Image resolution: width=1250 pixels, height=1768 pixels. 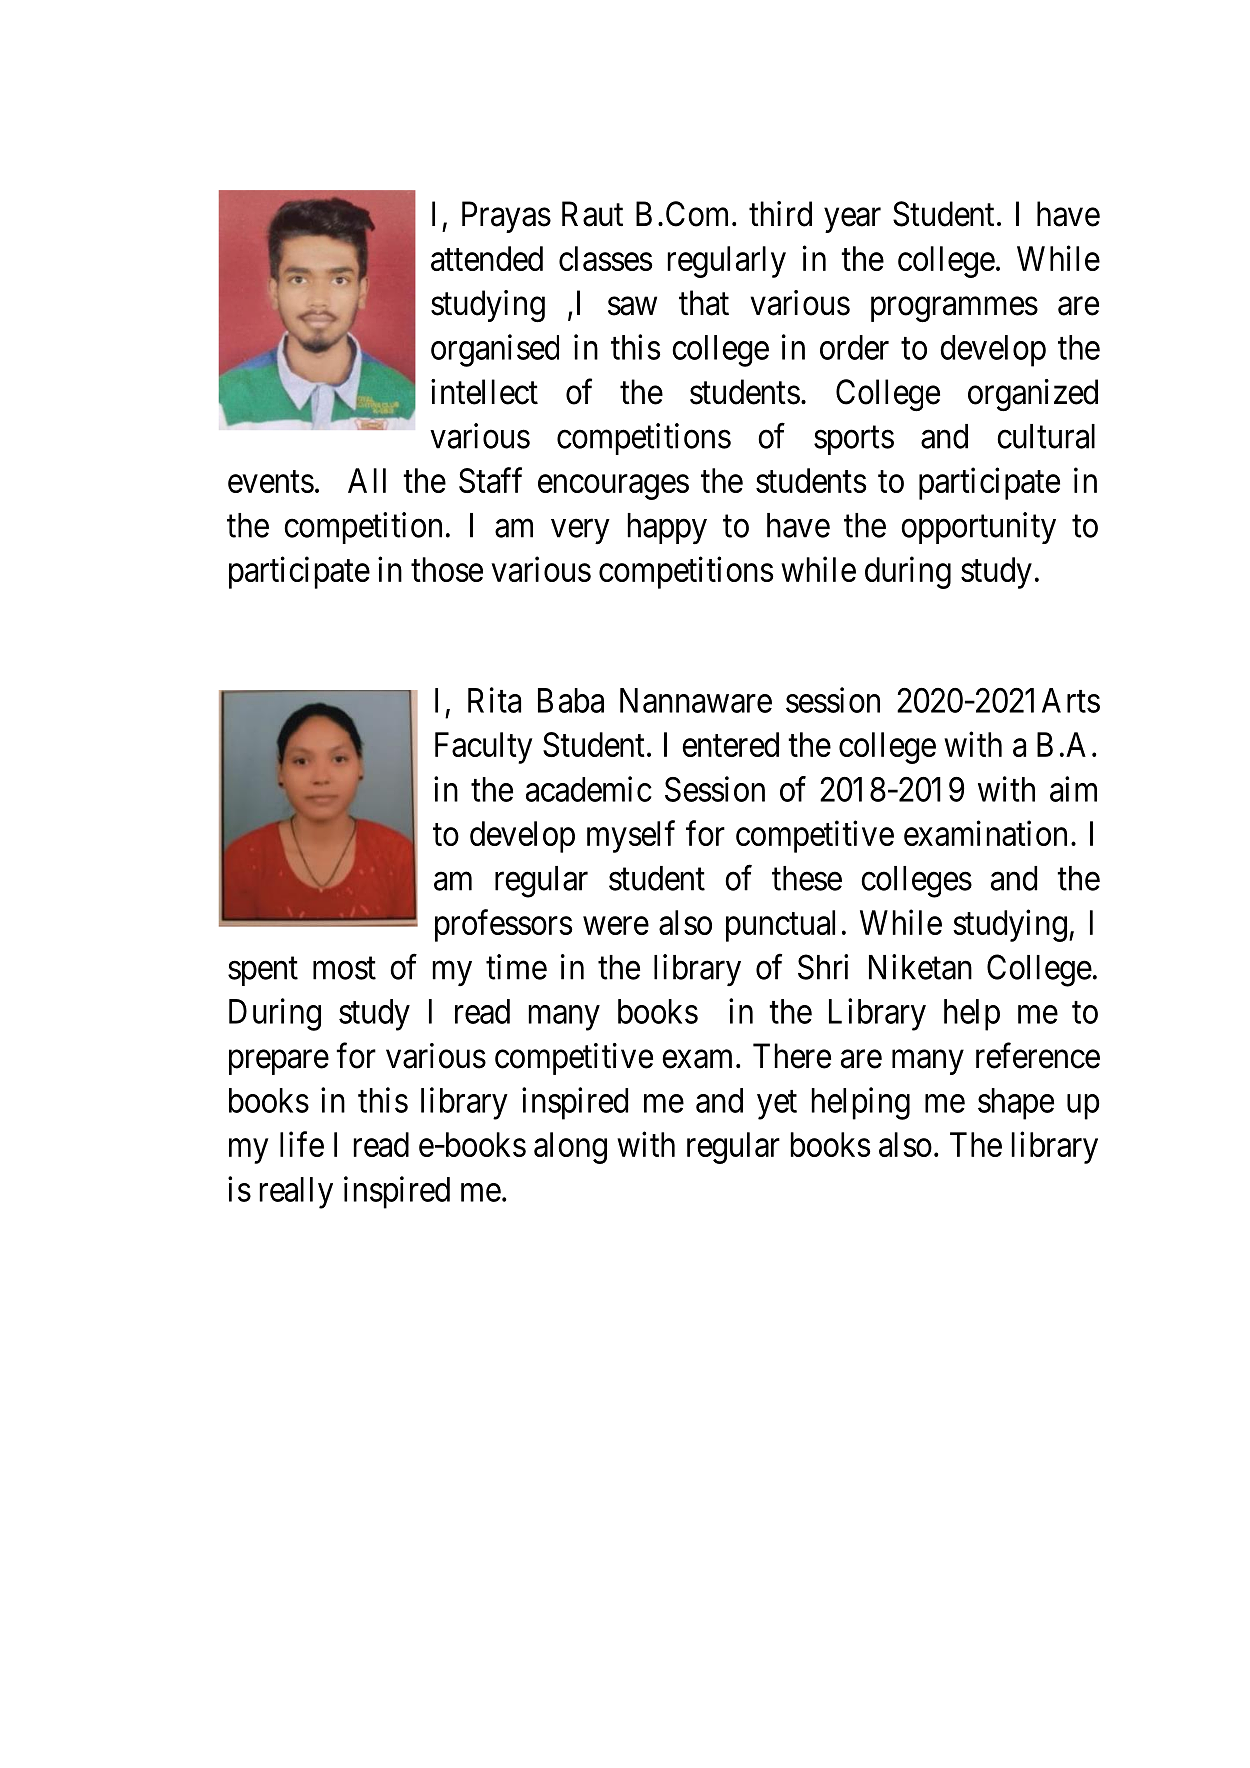 What do you see at coordinates (344, 968) in the screenshot?
I see `most` at bounding box center [344, 968].
